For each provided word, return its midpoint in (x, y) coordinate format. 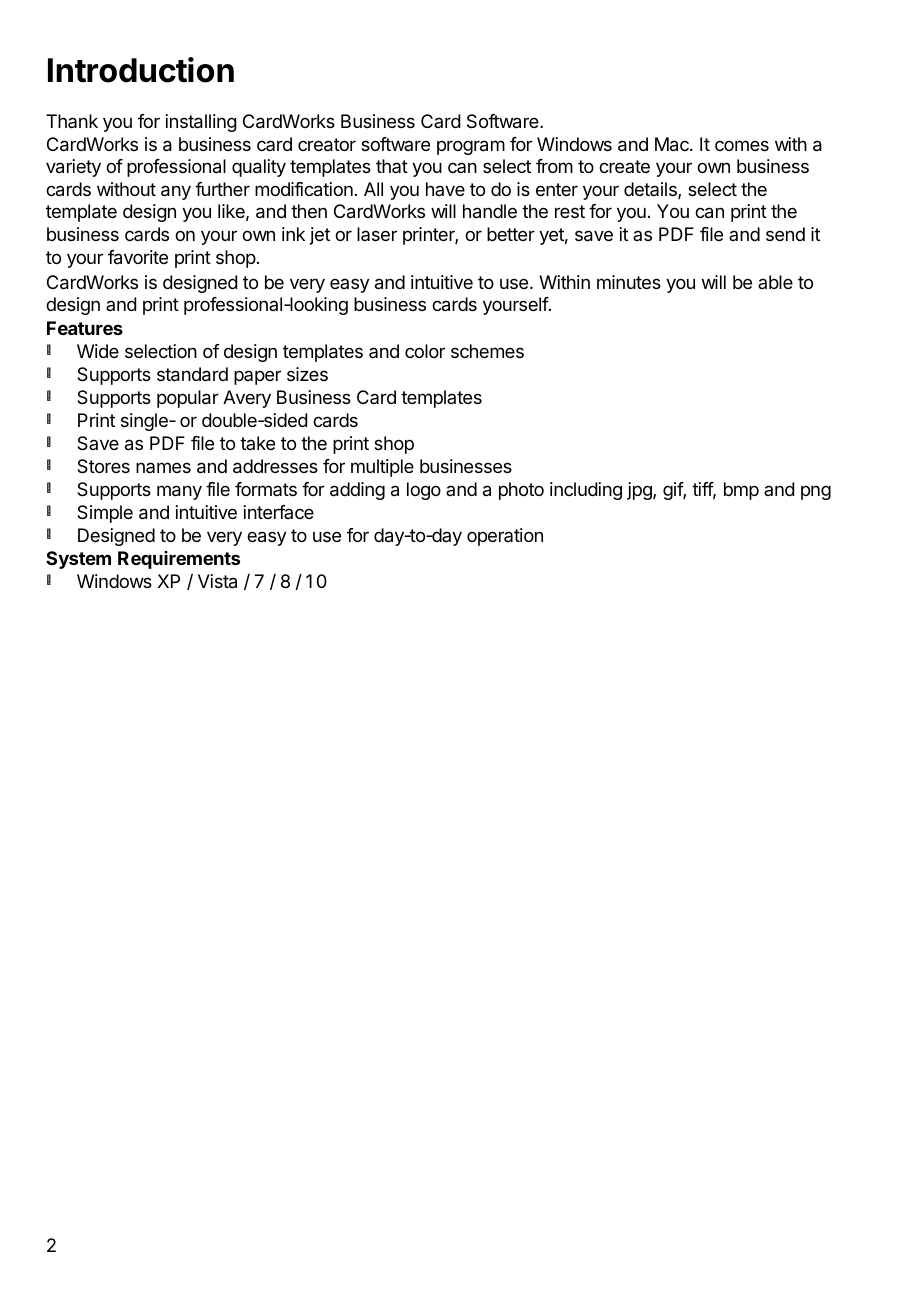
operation (505, 537)
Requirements (179, 560)
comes (742, 145)
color (425, 351)
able (775, 282)
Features (85, 328)
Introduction (141, 70)
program (471, 147)
